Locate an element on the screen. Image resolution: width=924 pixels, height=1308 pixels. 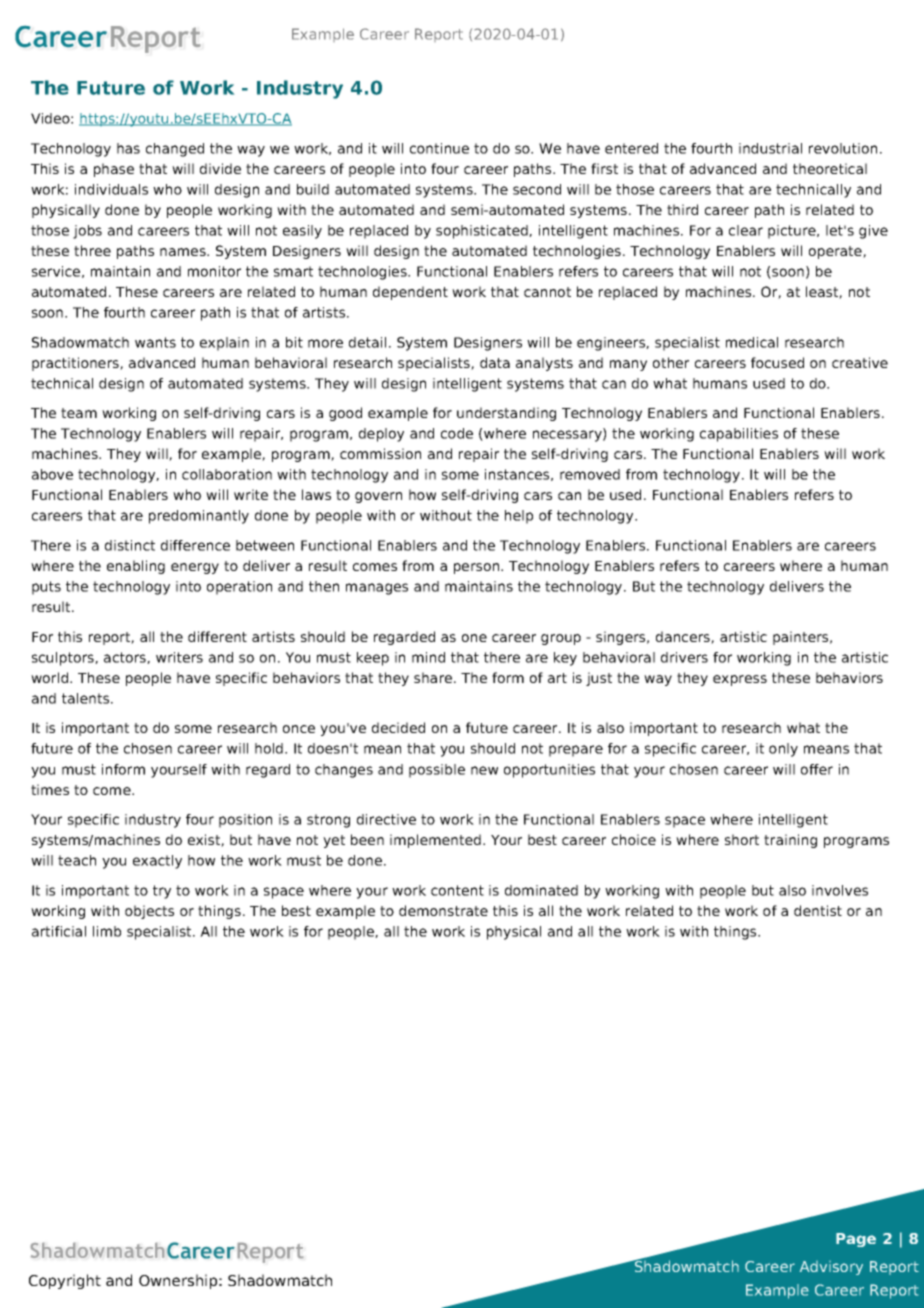
industrial is located at coordinates (770, 148).
